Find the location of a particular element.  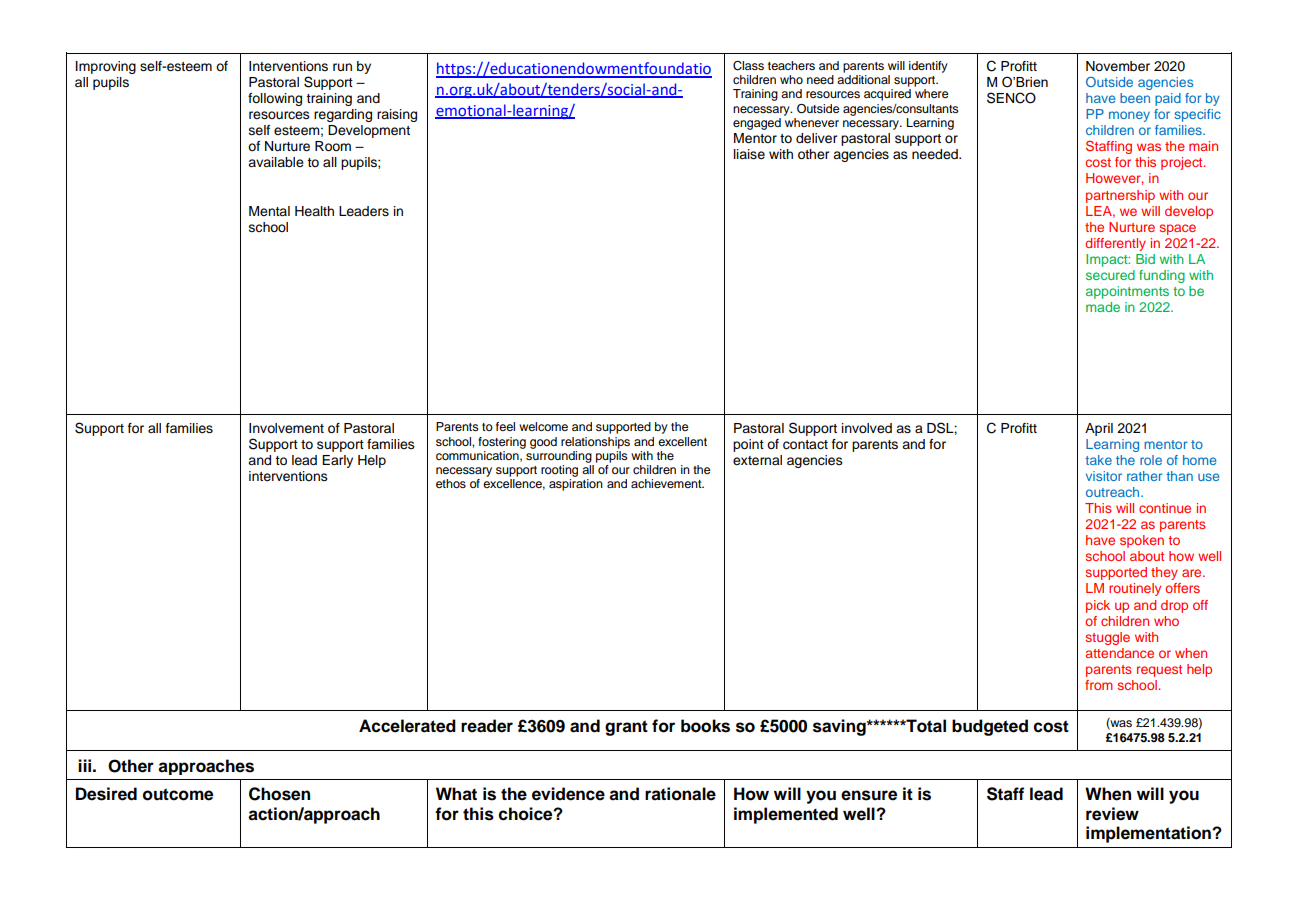

rationale is located at coordinates (680, 794).
